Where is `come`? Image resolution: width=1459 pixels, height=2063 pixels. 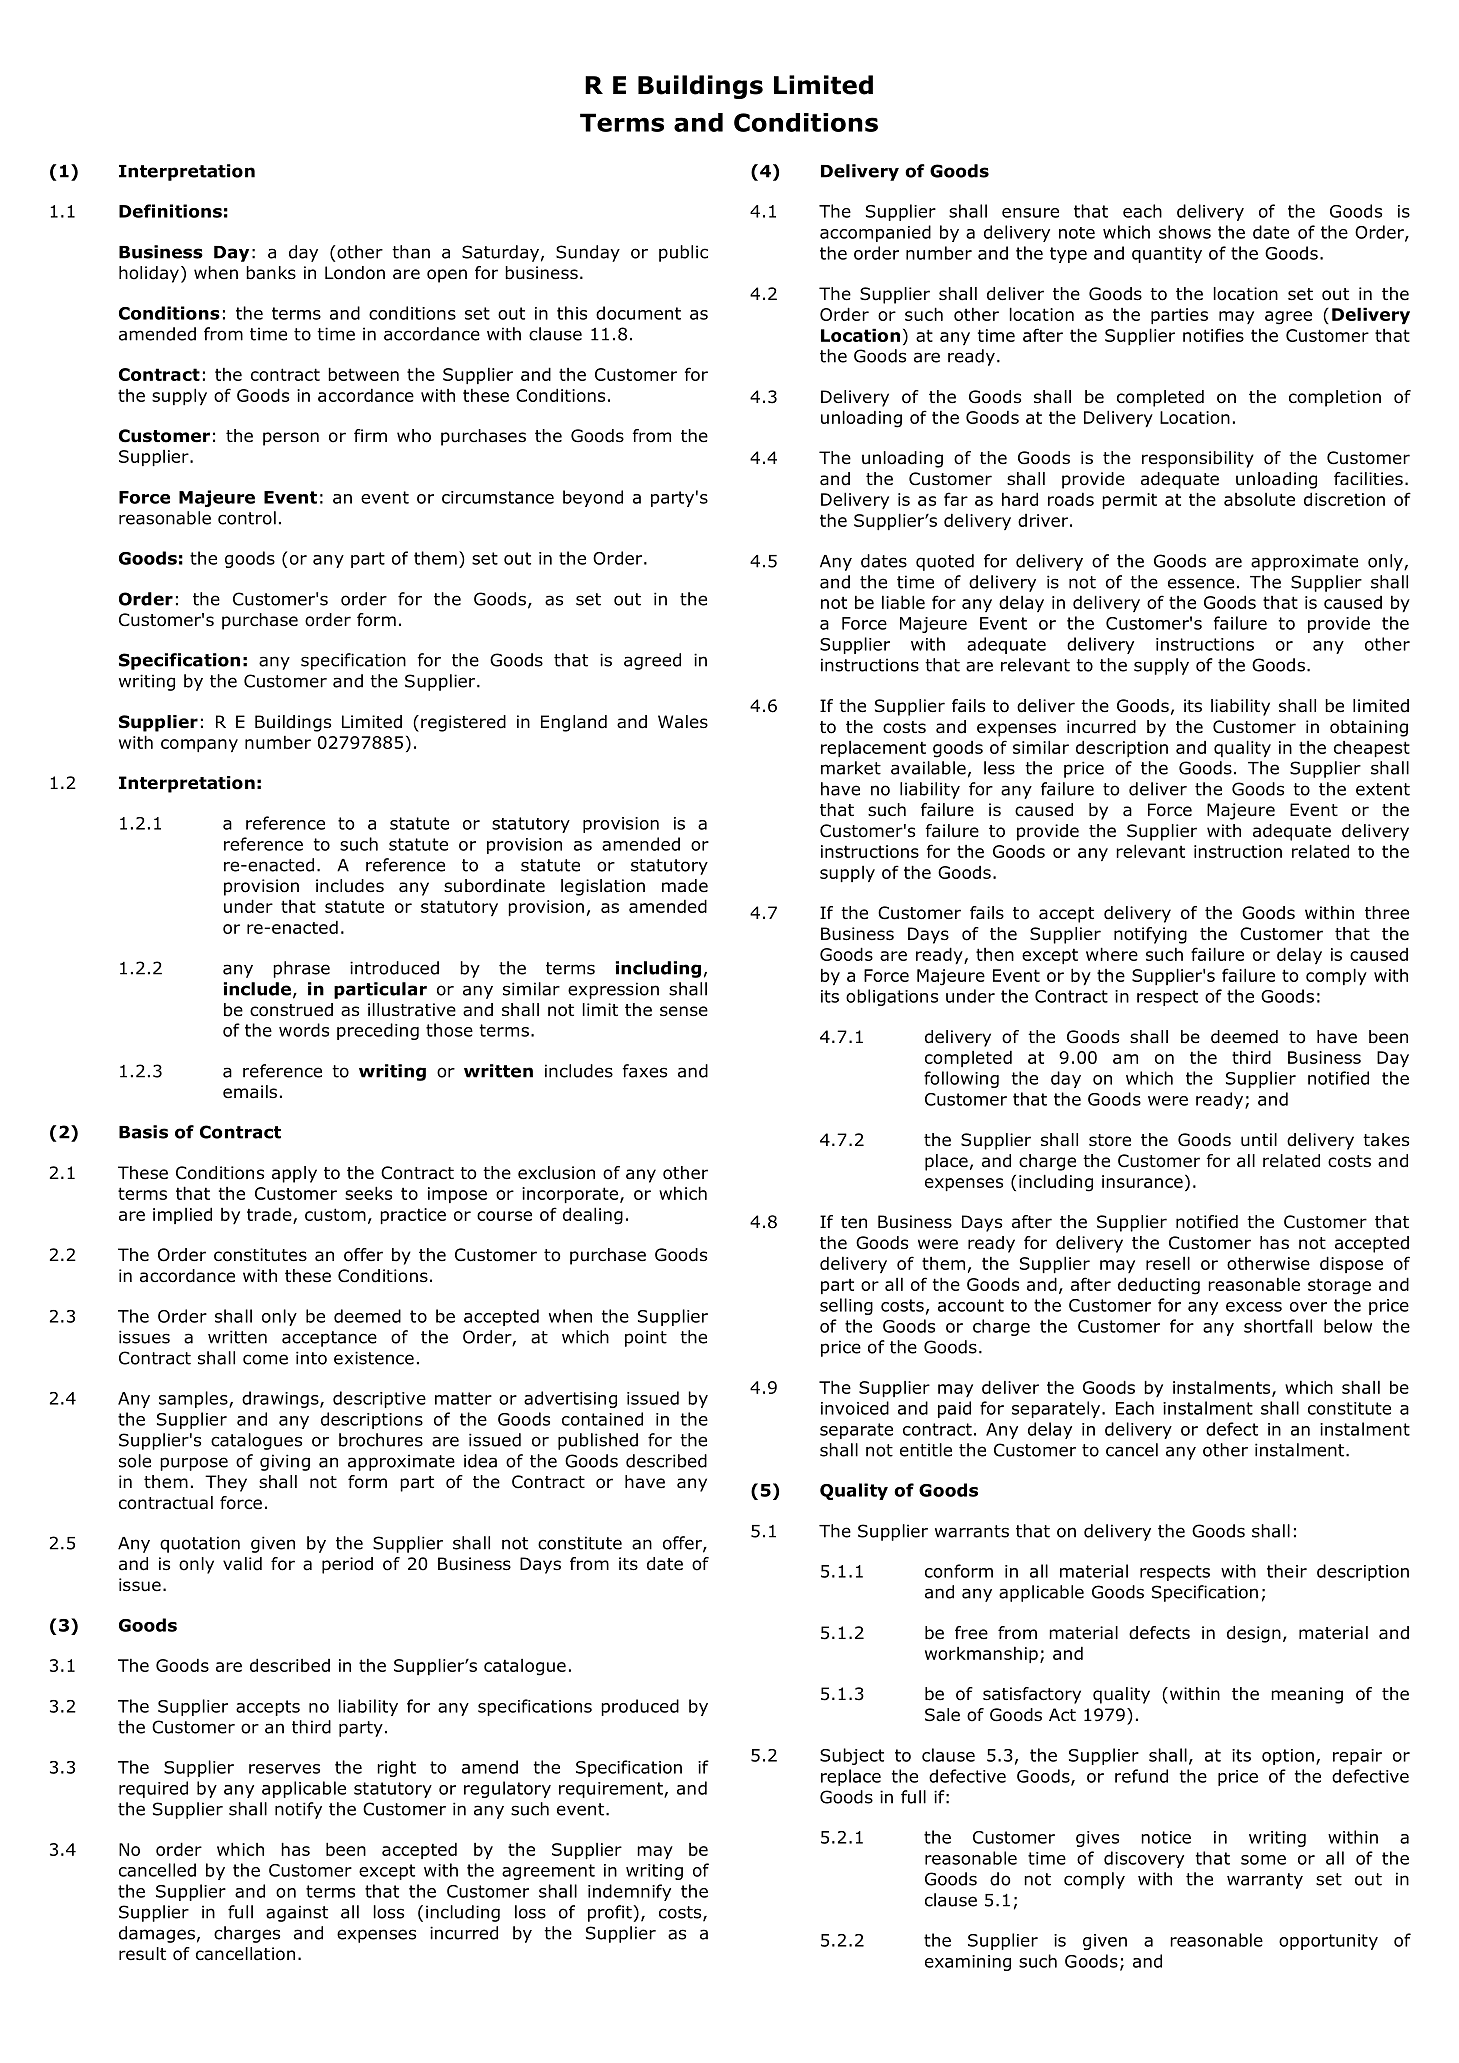
come is located at coordinates (265, 1359).
